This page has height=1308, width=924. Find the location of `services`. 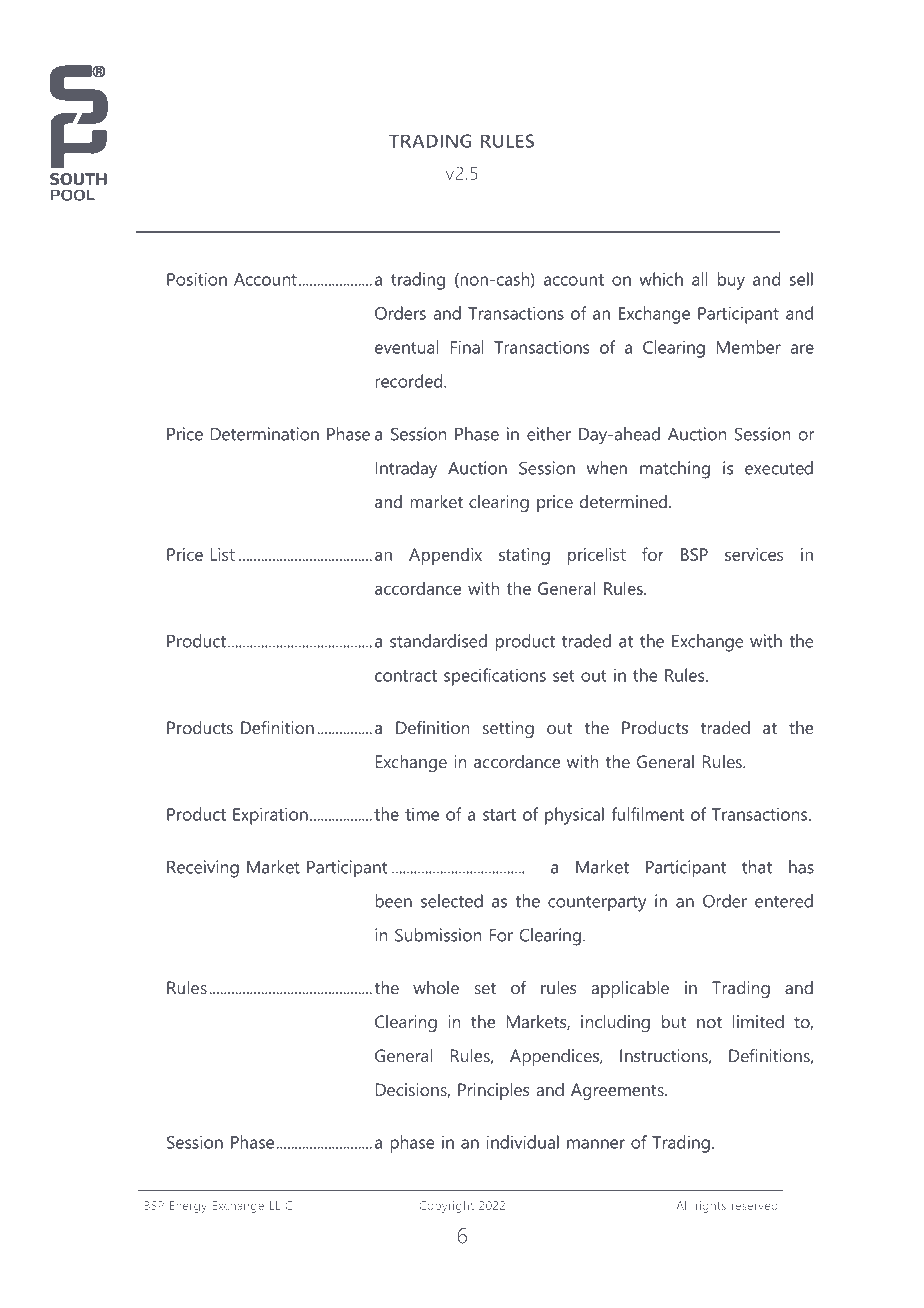

services is located at coordinates (754, 554).
